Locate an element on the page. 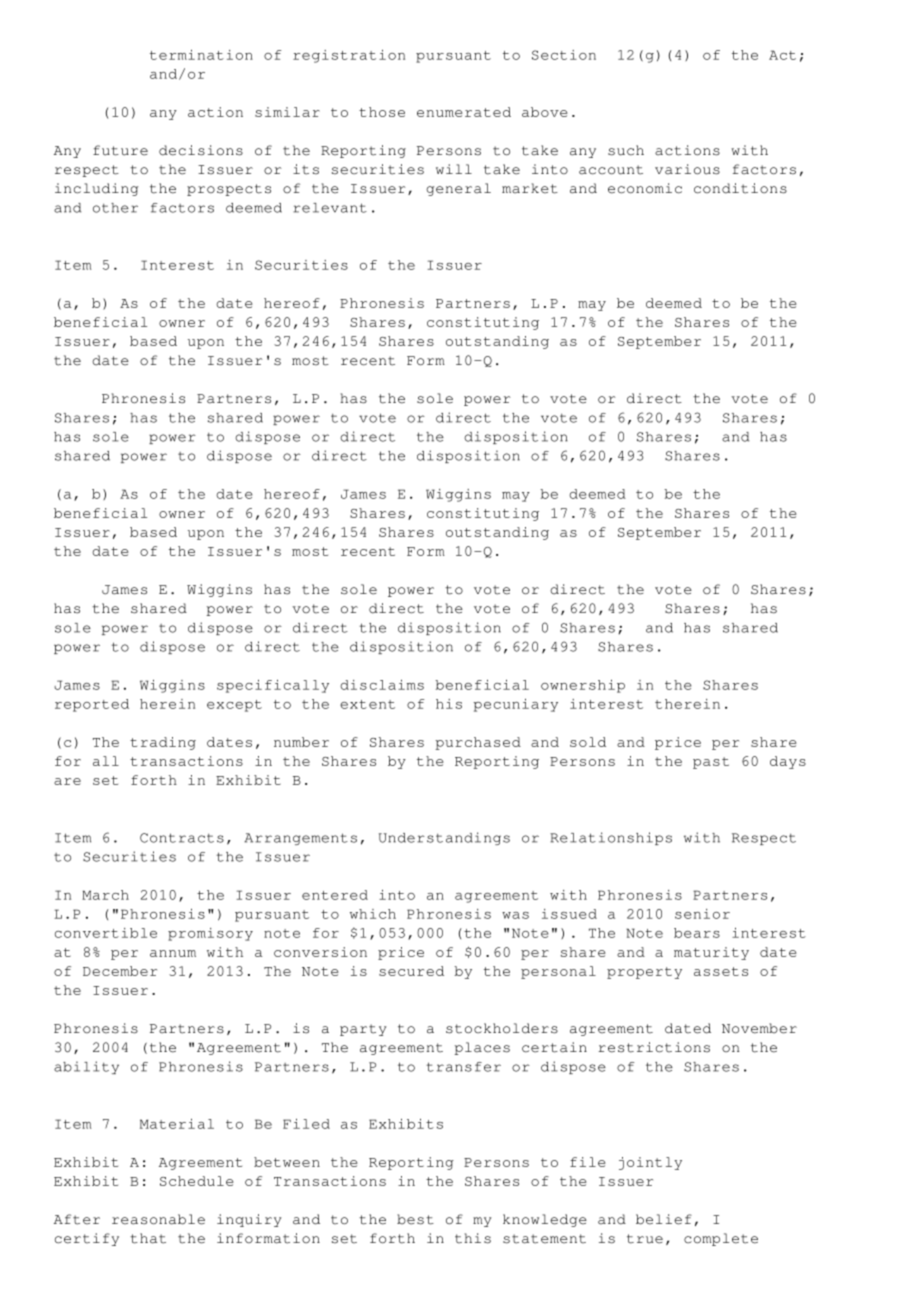 This page has height=1308, width=924. various is located at coordinates (687, 169).
